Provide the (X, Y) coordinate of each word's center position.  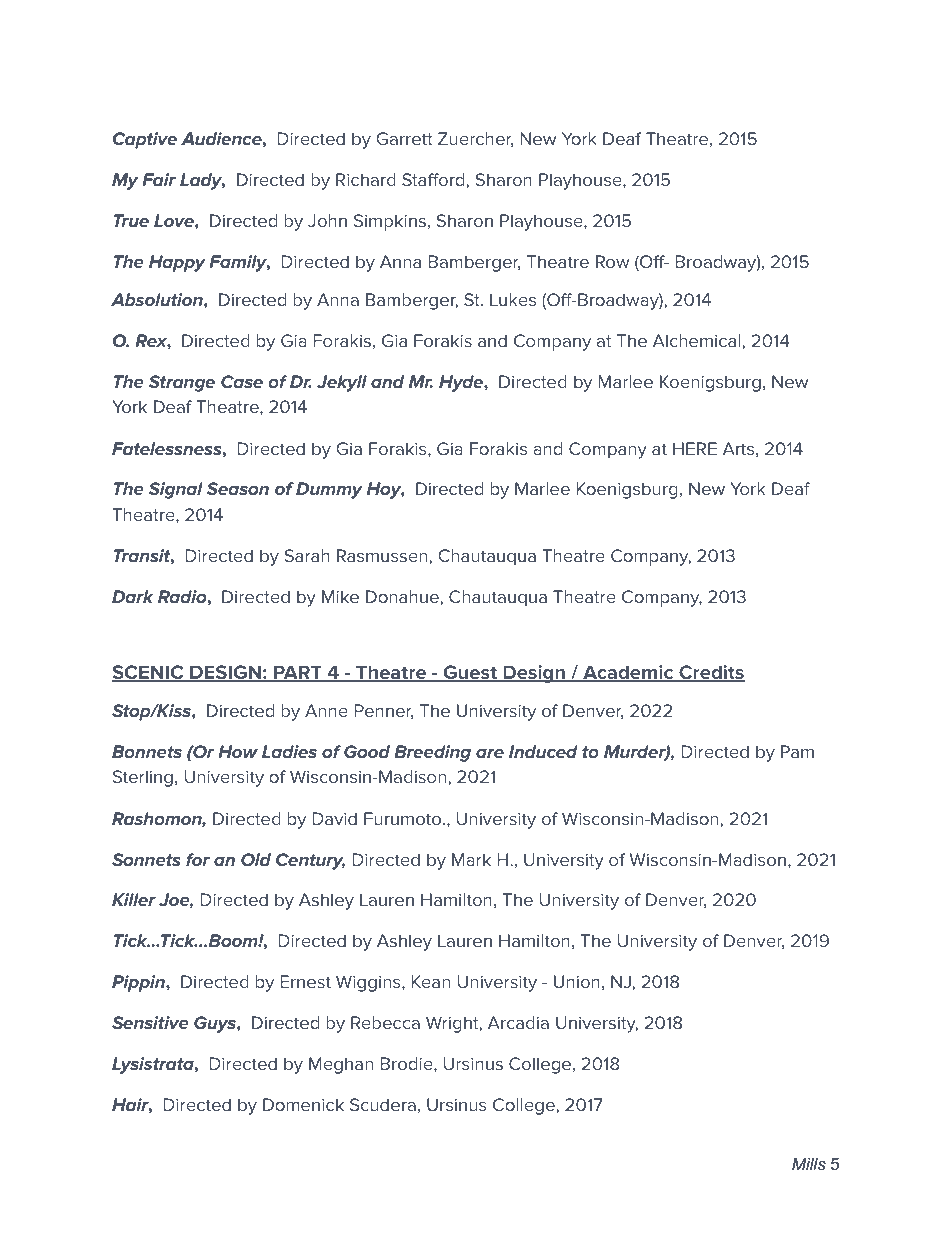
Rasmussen (382, 555)
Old (256, 859)
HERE (695, 448)
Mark (471, 859)
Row (613, 261)
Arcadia (518, 1022)
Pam (797, 751)
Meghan (341, 1065)
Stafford (433, 179)
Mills (809, 1163)
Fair (159, 179)
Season (238, 488)
